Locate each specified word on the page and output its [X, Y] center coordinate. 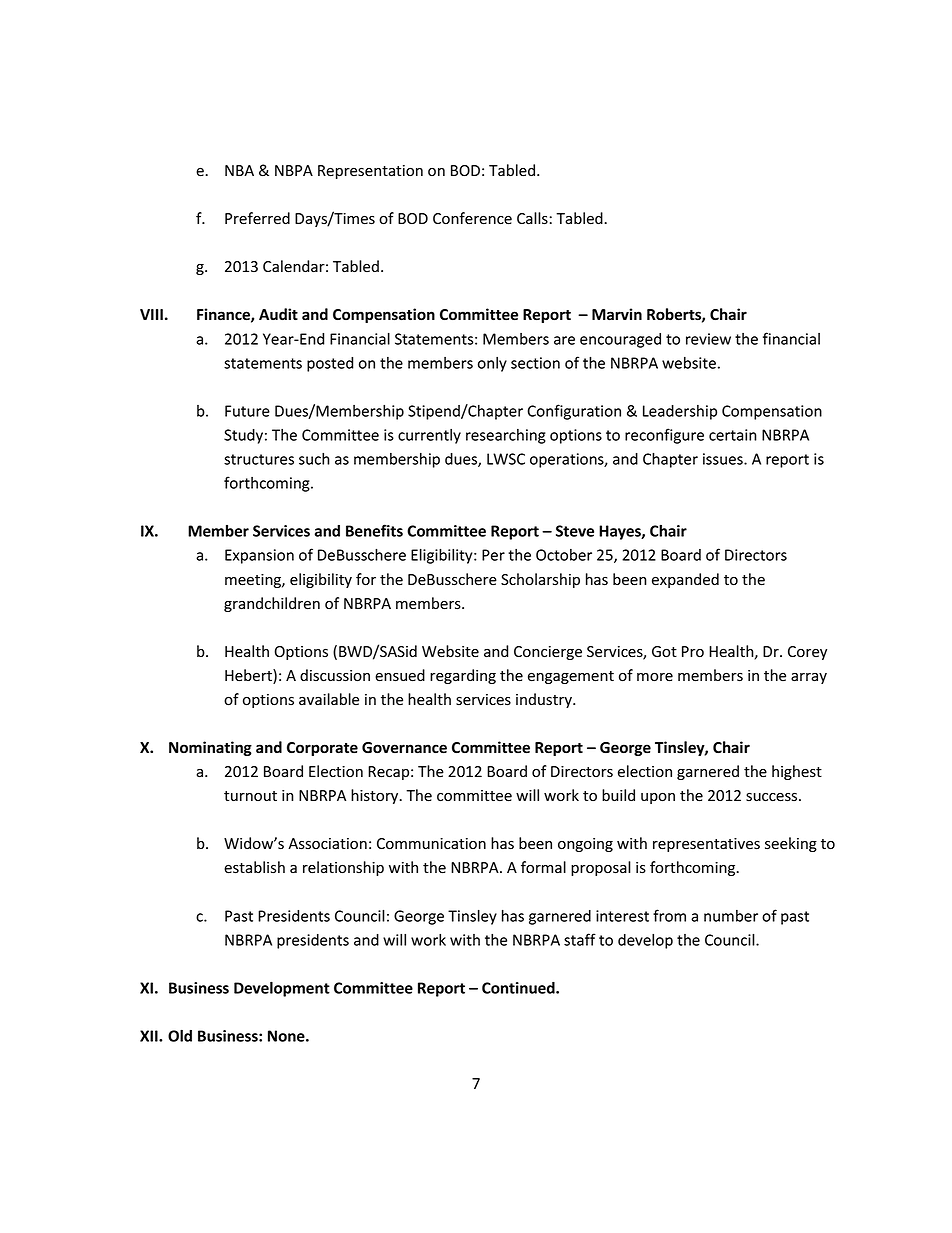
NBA [239, 170]
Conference [472, 218]
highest [797, 772]
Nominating [210, 748]
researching [506, 436]
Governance [404, 748]
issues [724, 459]
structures [259, 459]
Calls [532, 218]
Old [180, 1035]
